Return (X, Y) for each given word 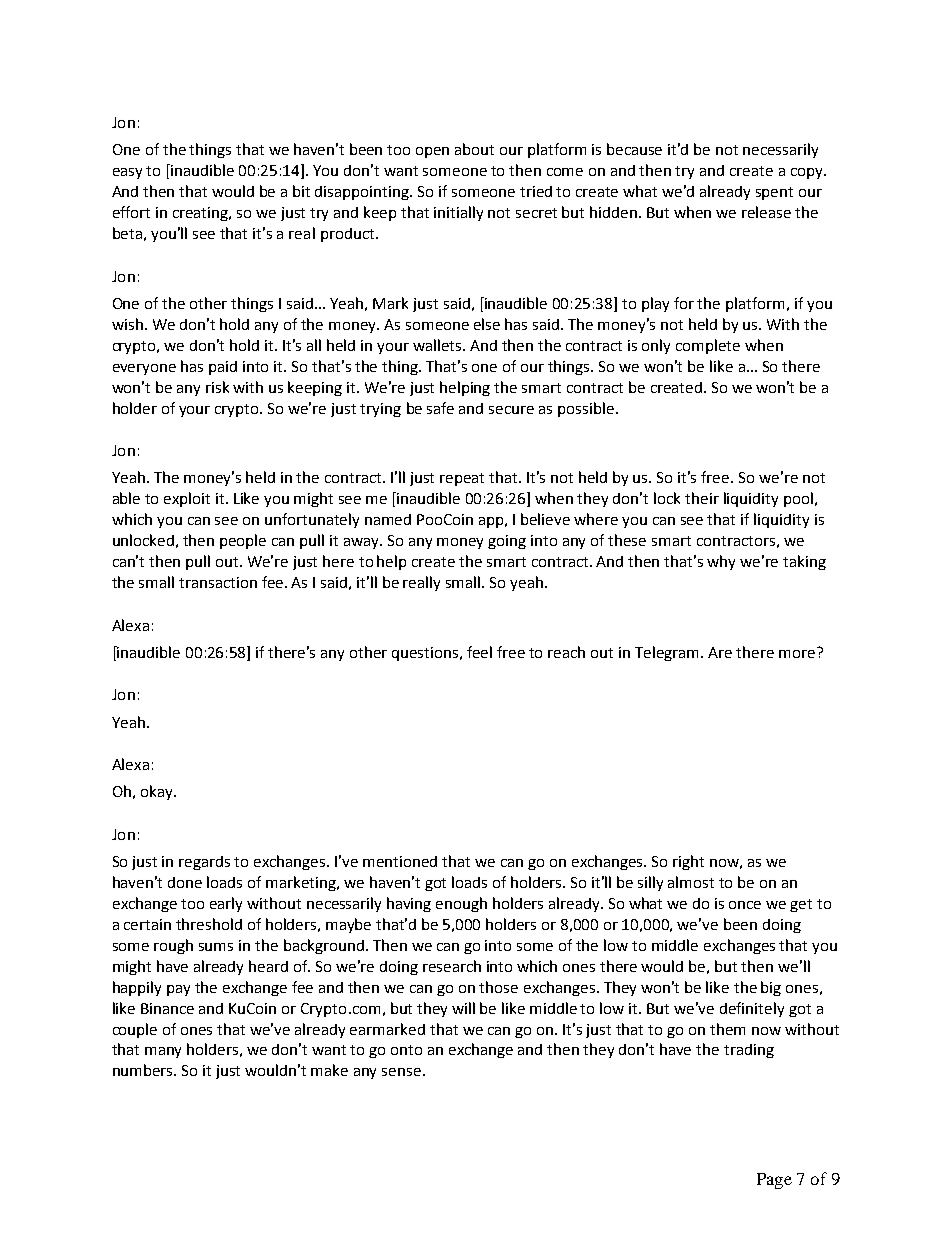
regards (204, 863)
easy (127, 173)
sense (401, 1072)
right (688, 862)
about (474, 149)
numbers (144, 1070)
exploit (187, 499)
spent (774, 193)
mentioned (400, 861)
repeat (462, 479)
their (702, 498)
